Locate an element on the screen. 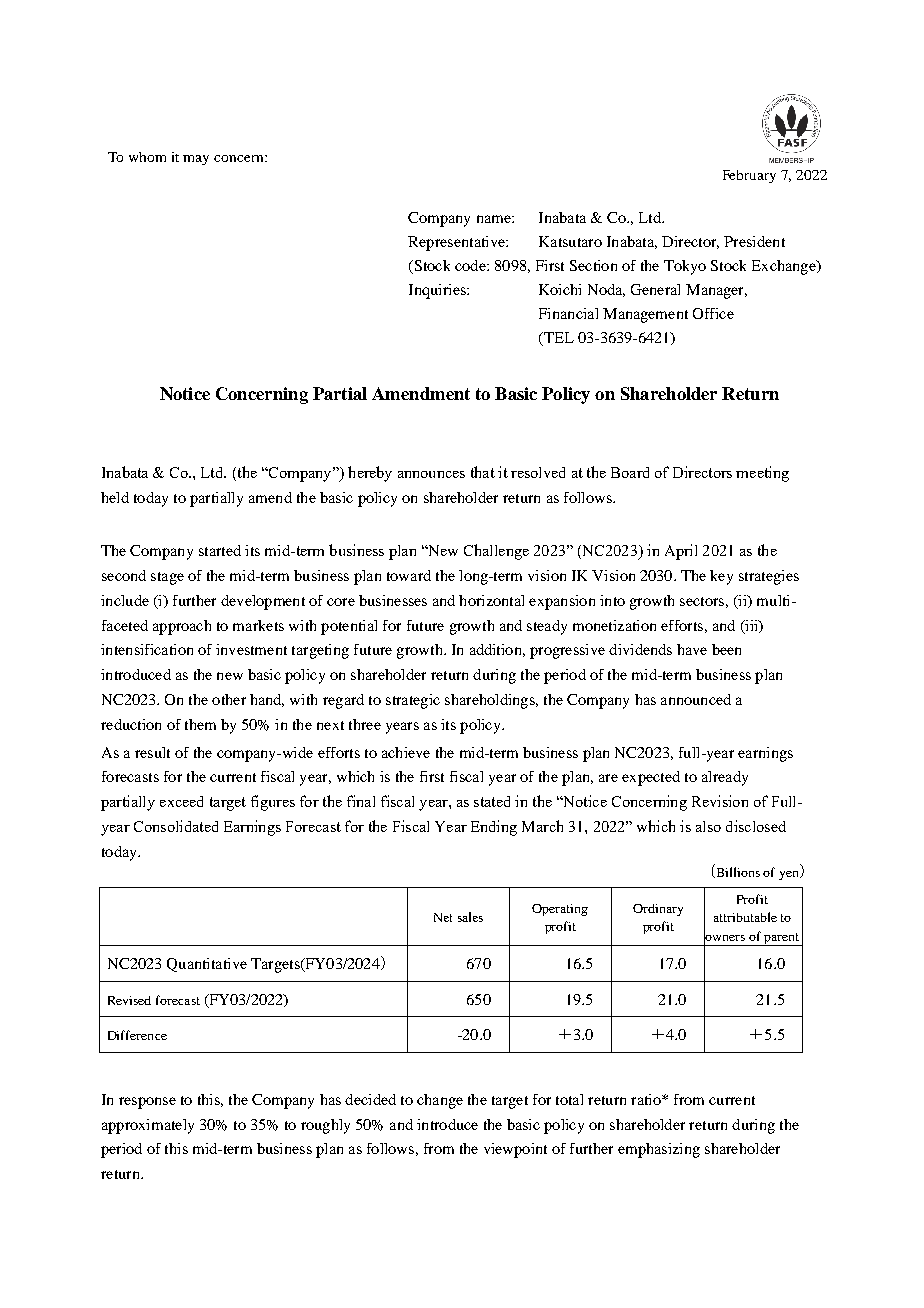 The width and height of the screenshot is (924, 1308). meeting is located at coordinates (762, 474).
